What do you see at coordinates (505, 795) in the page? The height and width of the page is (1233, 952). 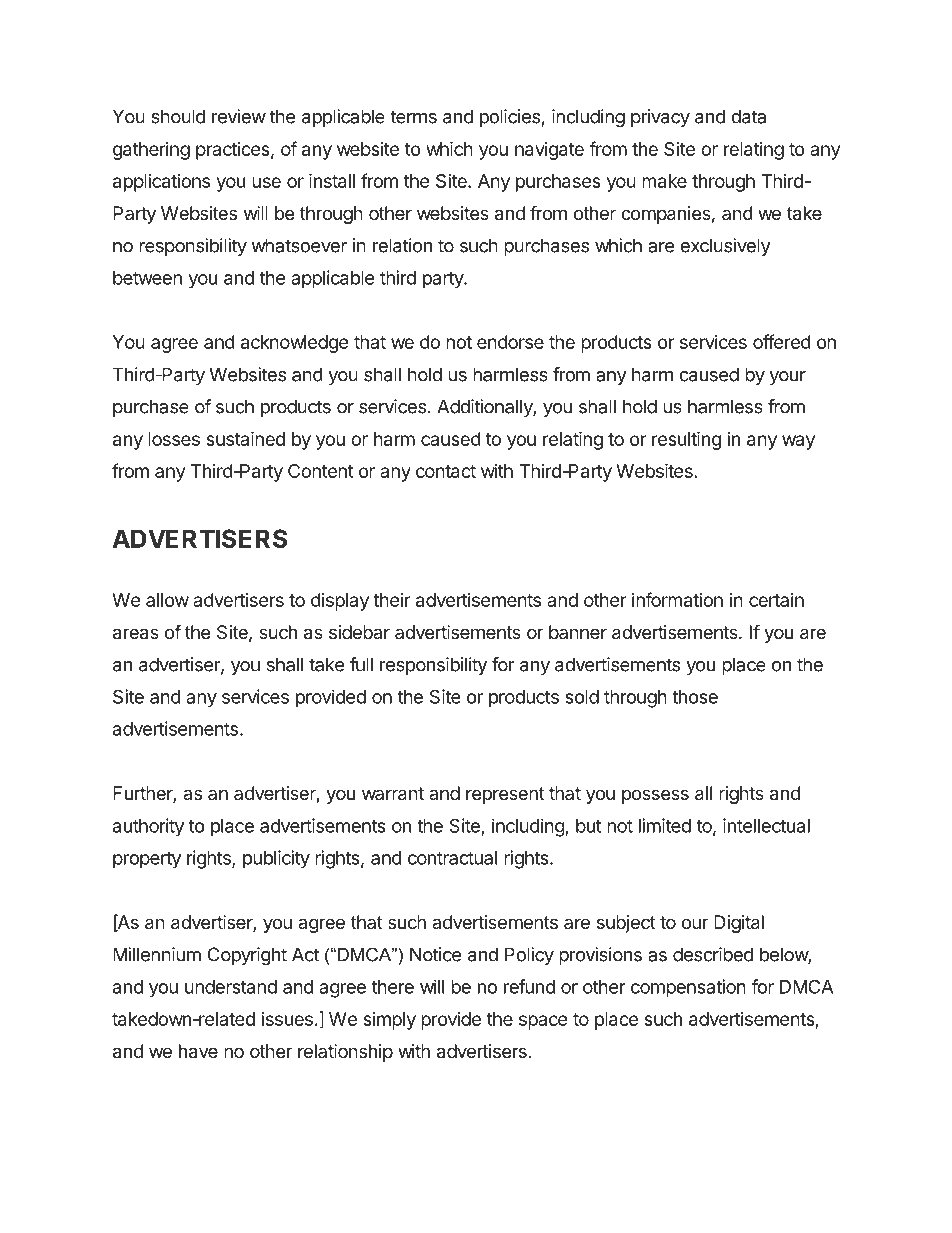 I see `represent` at bounding box center [505, 795].
